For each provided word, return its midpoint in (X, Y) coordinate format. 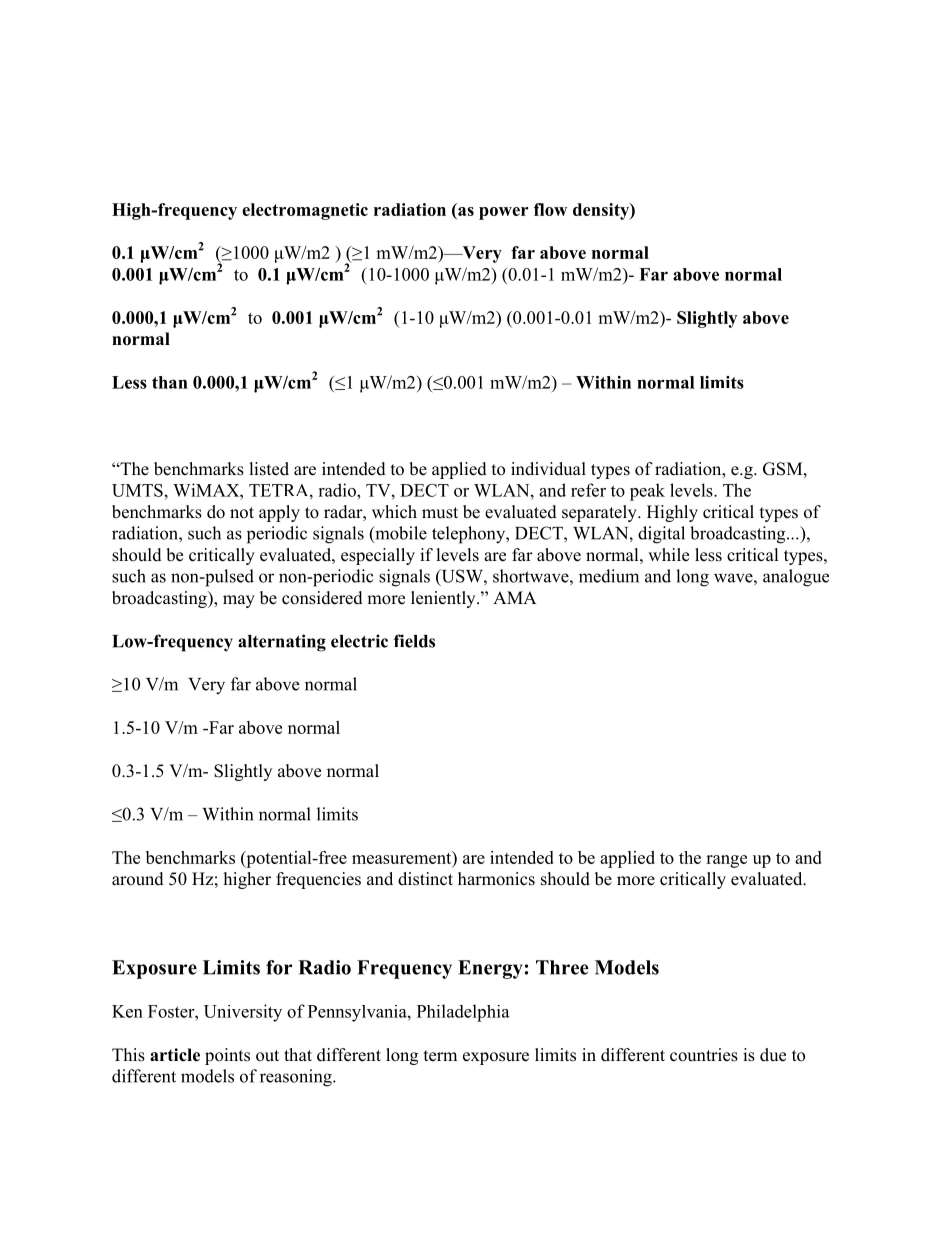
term (440, 1056)
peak (647, 492)
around (138, 879)
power (503, 213)
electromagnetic (305, 211)
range (726, 861)
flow (550, 209)
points (227, 1056)
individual (548, 469)
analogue (796, 578)
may (239, 601)
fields (414, 641)
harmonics (496, 879)
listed (269, 469)
